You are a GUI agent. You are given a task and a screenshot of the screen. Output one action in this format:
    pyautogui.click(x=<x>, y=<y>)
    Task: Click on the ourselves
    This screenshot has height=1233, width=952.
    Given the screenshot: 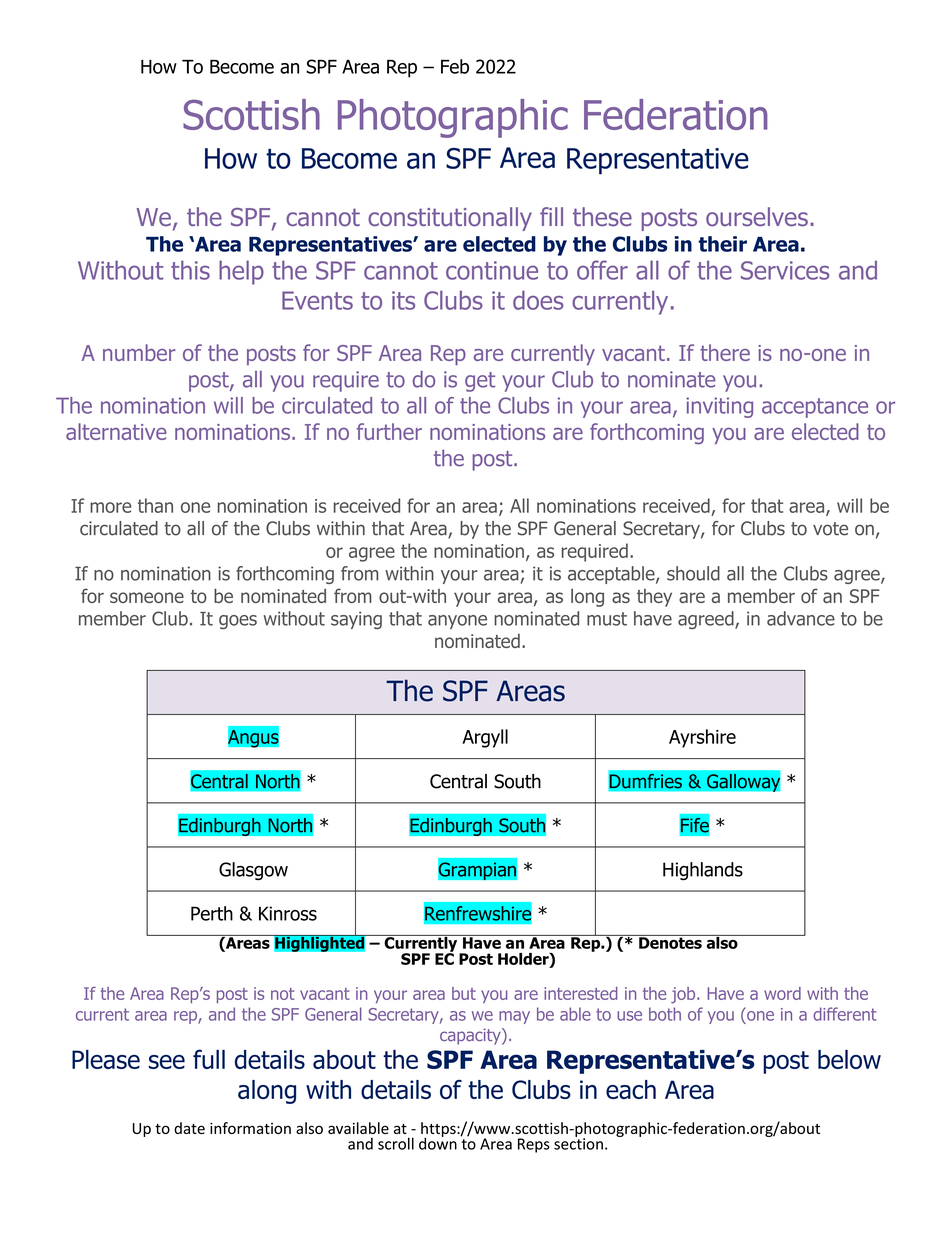 What is the action you would take?
    pyautogui.click(x=757, y=217)
